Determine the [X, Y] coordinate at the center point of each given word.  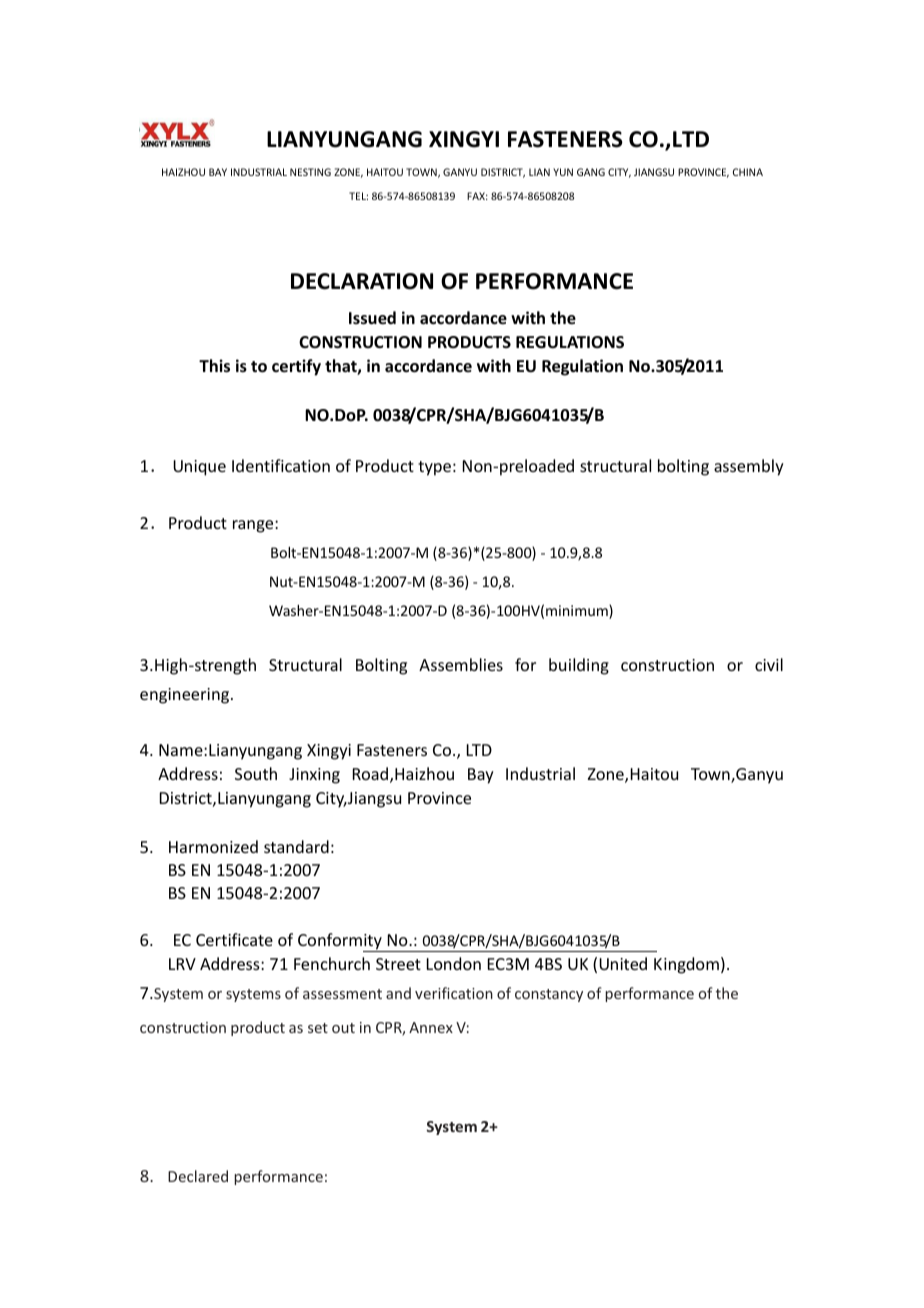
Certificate [234, 939]
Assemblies [461, 664]
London [454, 963]
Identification [281, 465]
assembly [749, 467]
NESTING [310, 172]
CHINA [748, 172]
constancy [549, 995]
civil [769, 664]
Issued [372, 318]
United [623, 963]
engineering [186, 696]
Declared [198, 1176]
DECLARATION [362, 281]
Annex [431, 1027]
